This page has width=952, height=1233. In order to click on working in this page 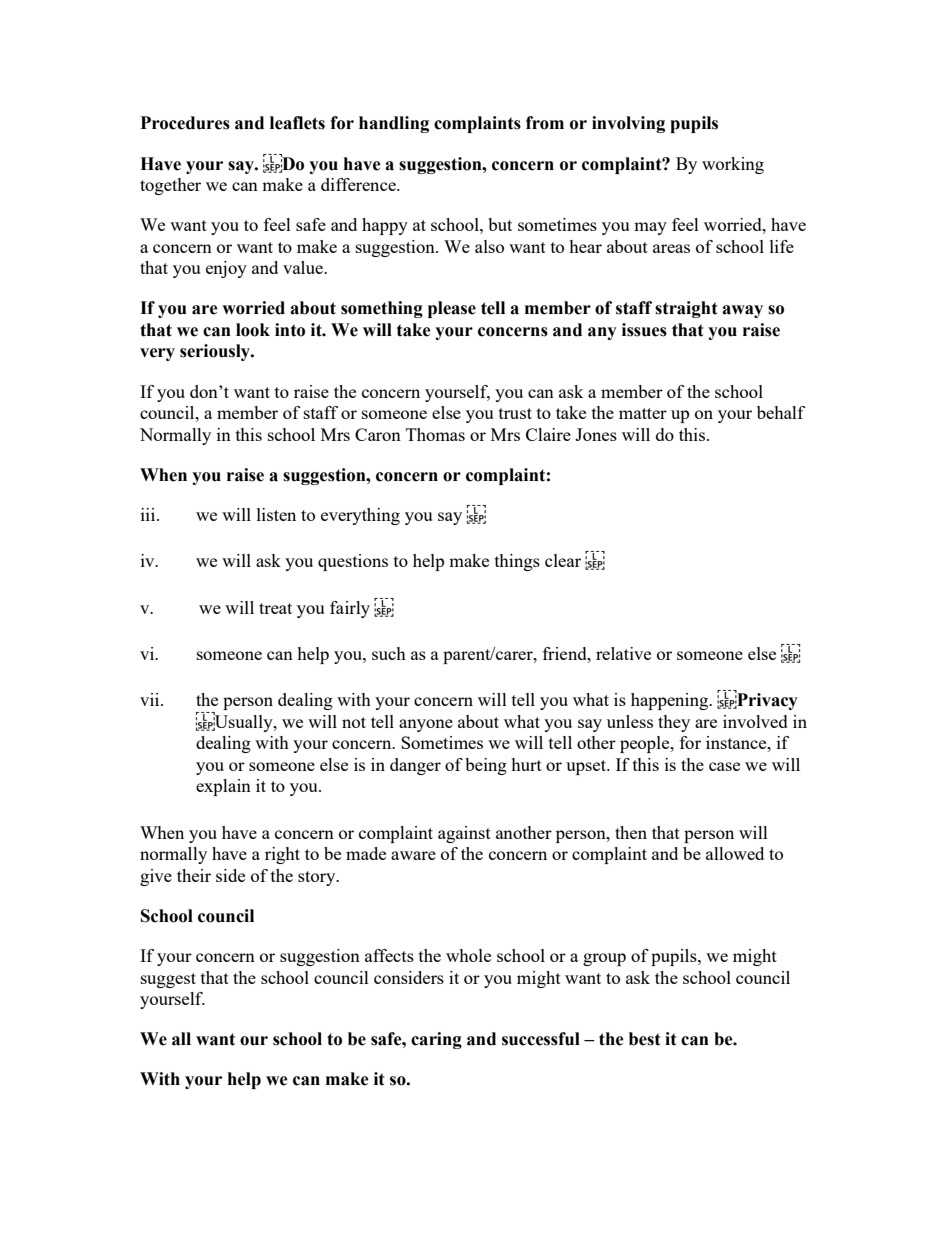, I will do `click(733, 165)`.
